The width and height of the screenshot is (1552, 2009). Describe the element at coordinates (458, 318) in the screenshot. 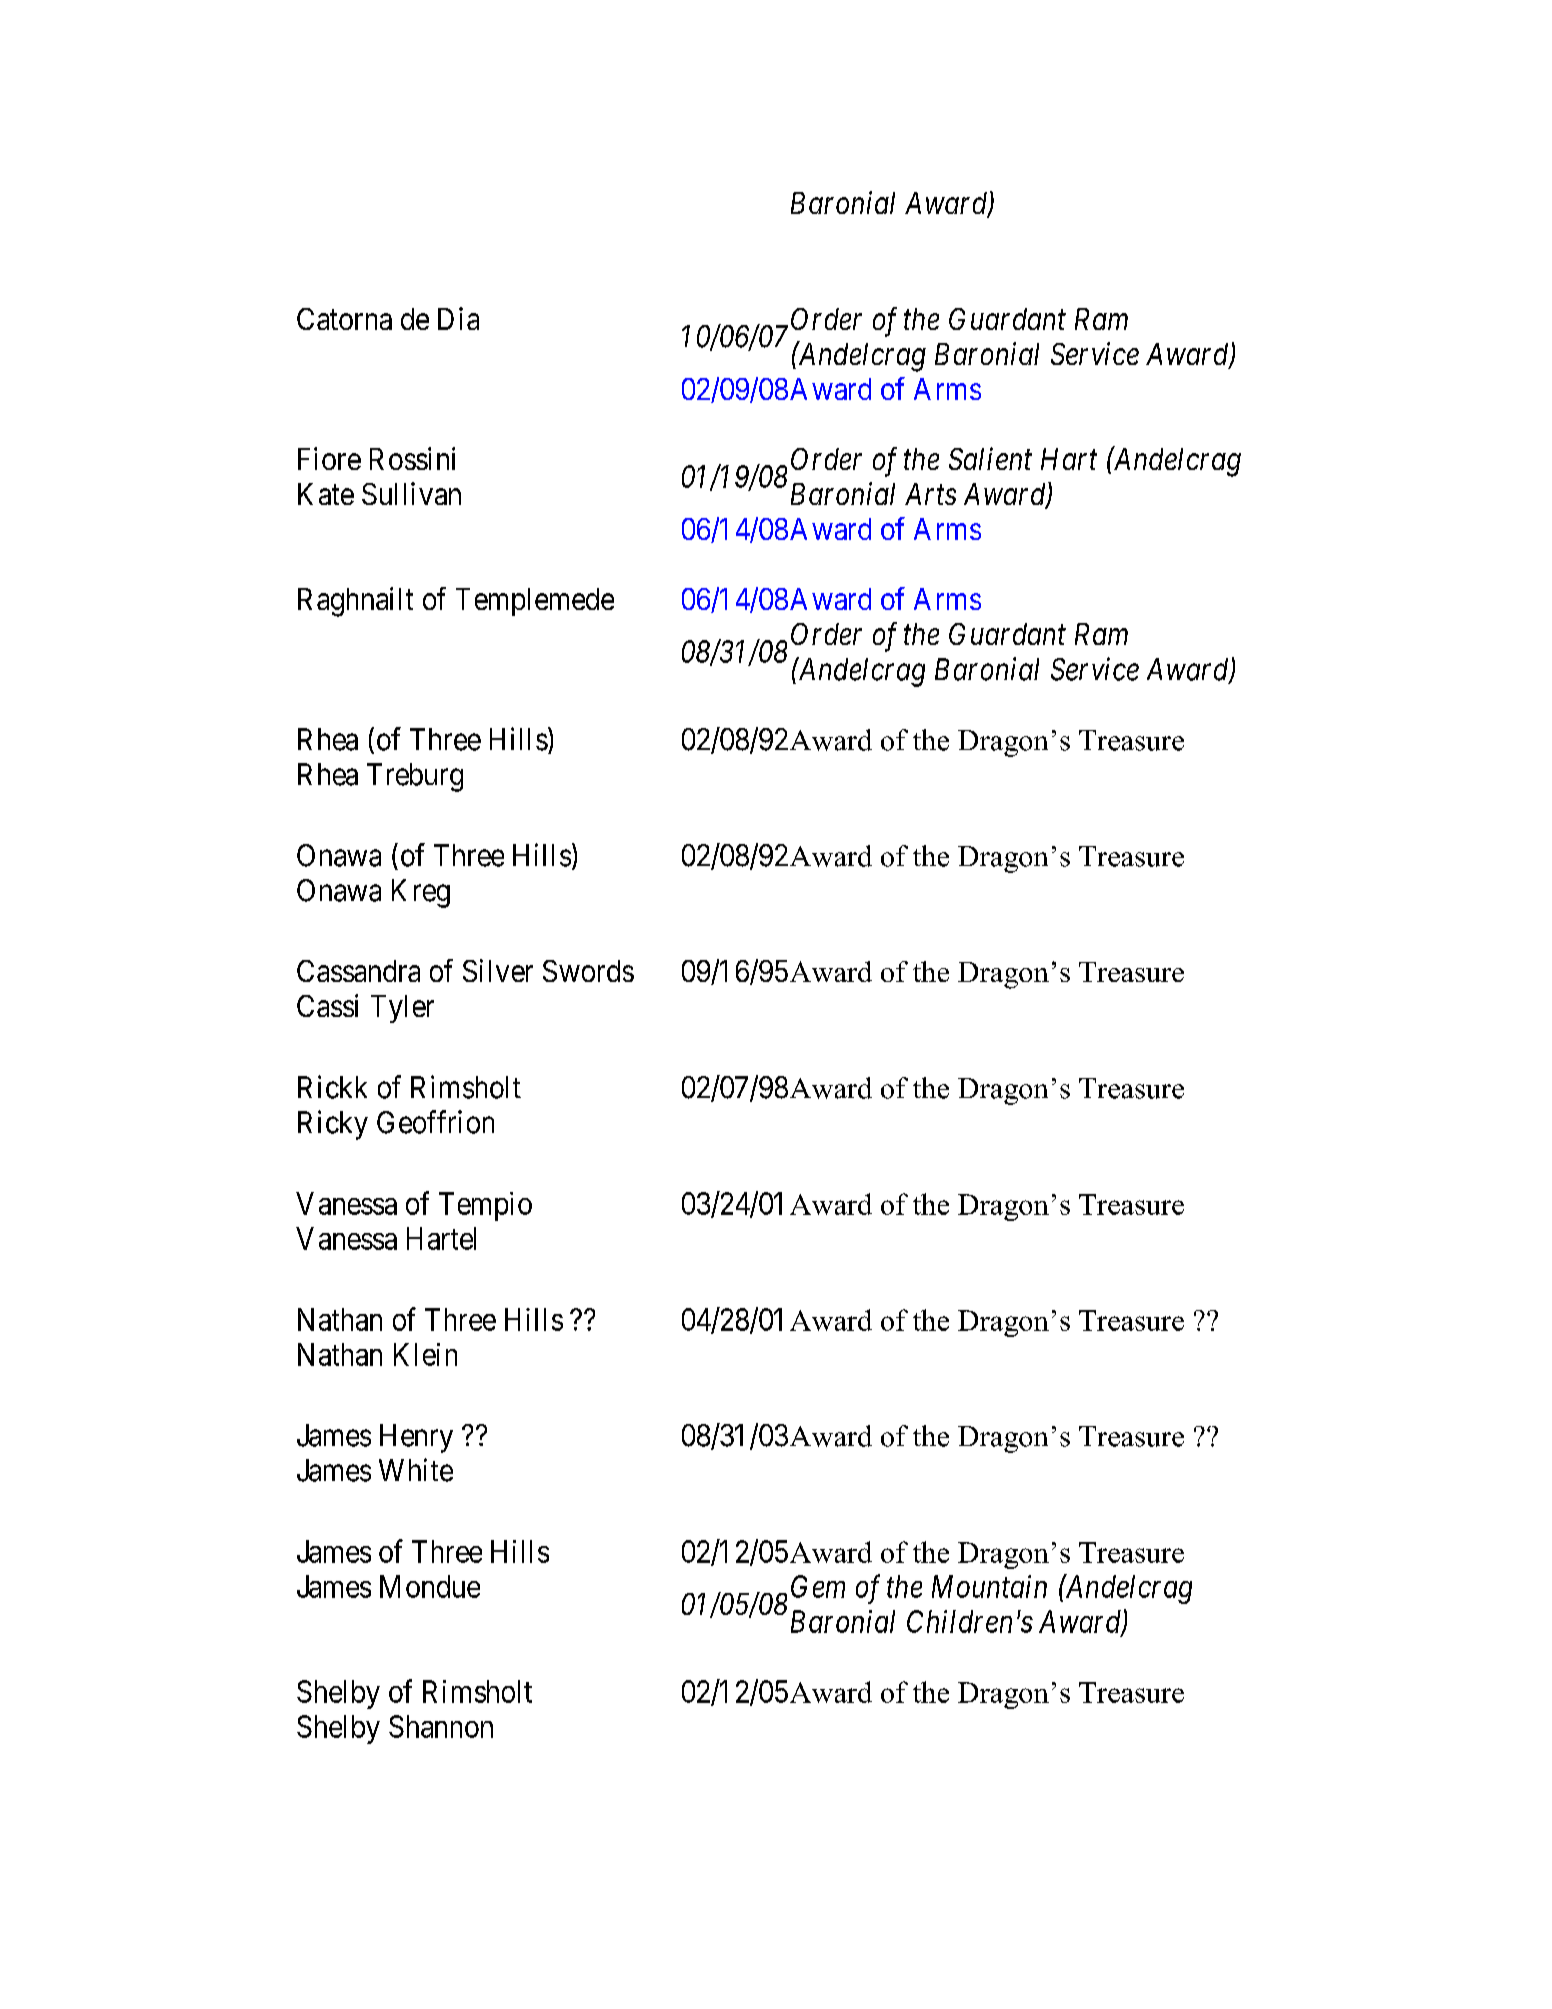

I see `Dia` at that location.
